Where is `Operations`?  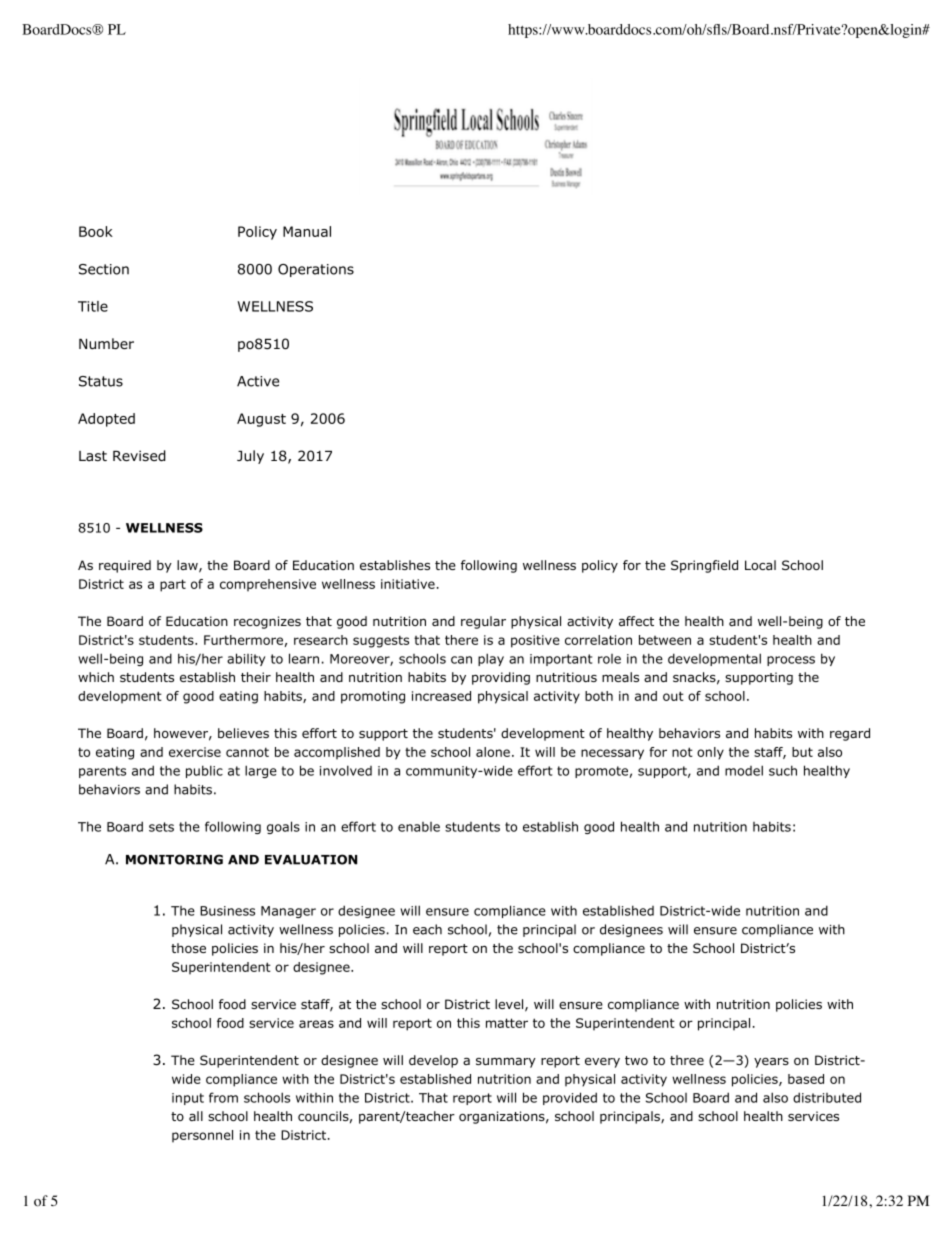 Operations is located at coordinates (316, 270).
